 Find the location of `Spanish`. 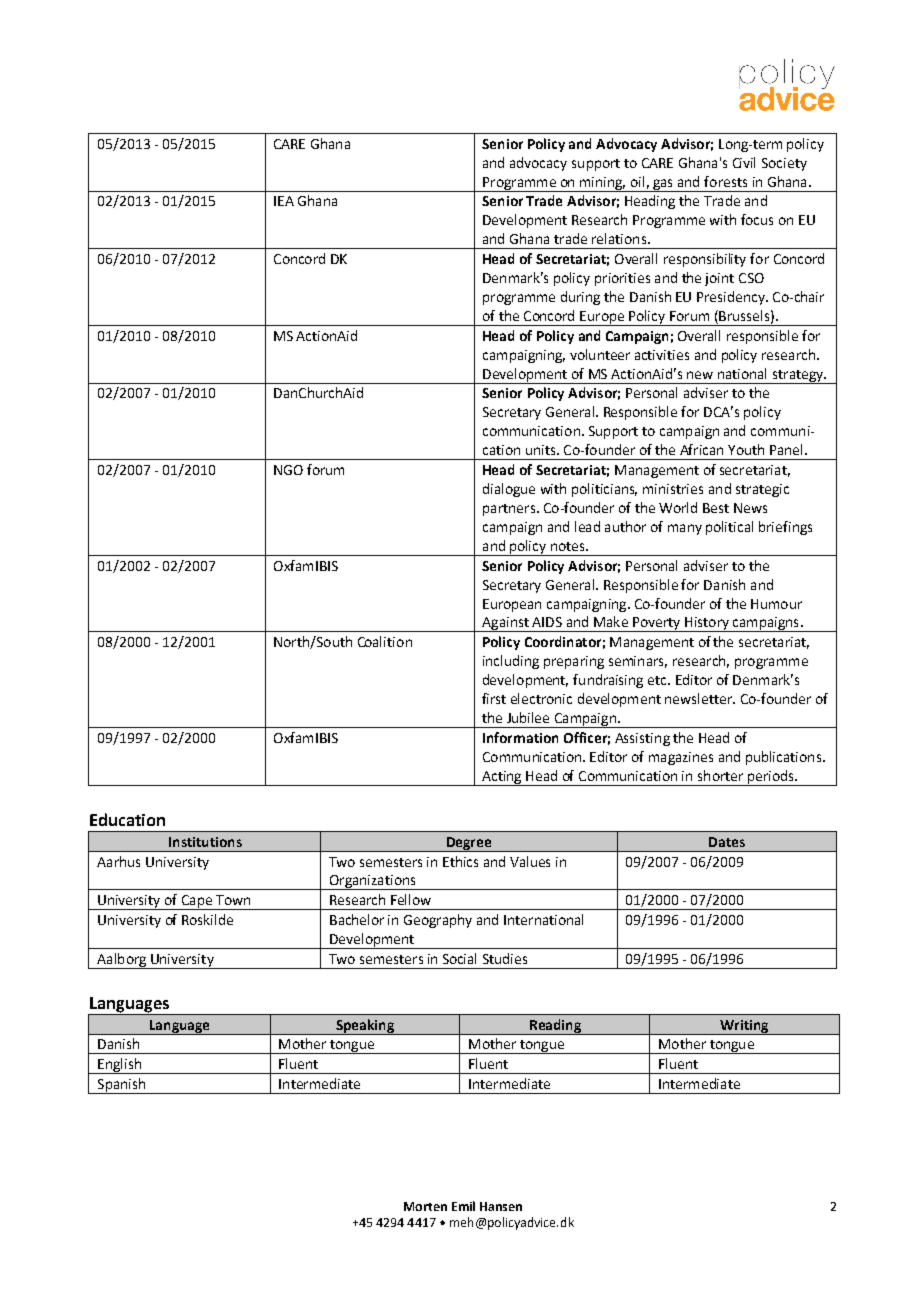

Spanish is located at coordinates (121, 1086).
